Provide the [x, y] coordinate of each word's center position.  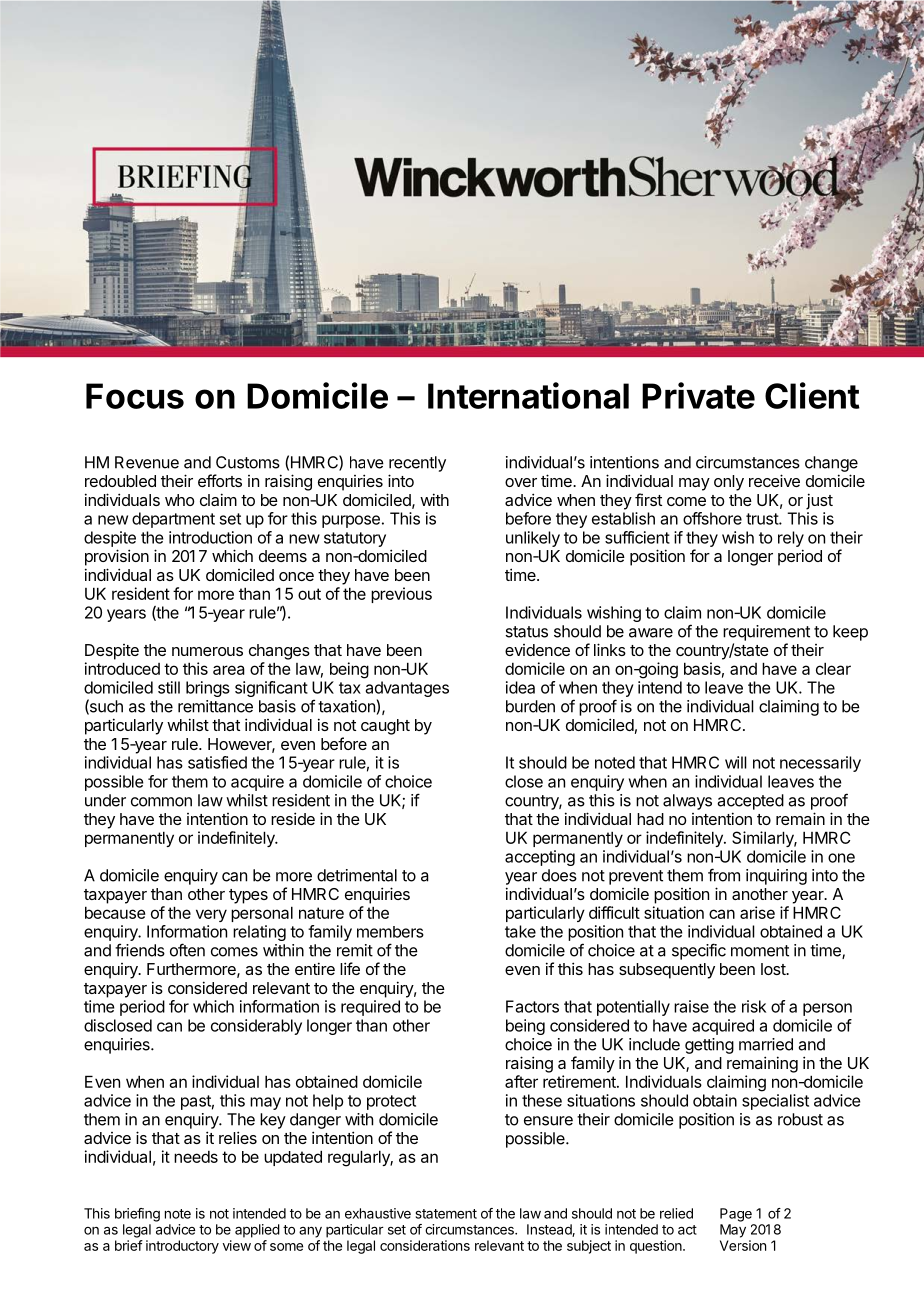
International [528, 395]
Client [812, 395]
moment [760, 951]
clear [833, 668]
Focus [135, 396]
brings [208, 689]
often [187, 950]
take [520, 931]
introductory [182, 1247]
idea [520, 687]
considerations [425, 1245]
